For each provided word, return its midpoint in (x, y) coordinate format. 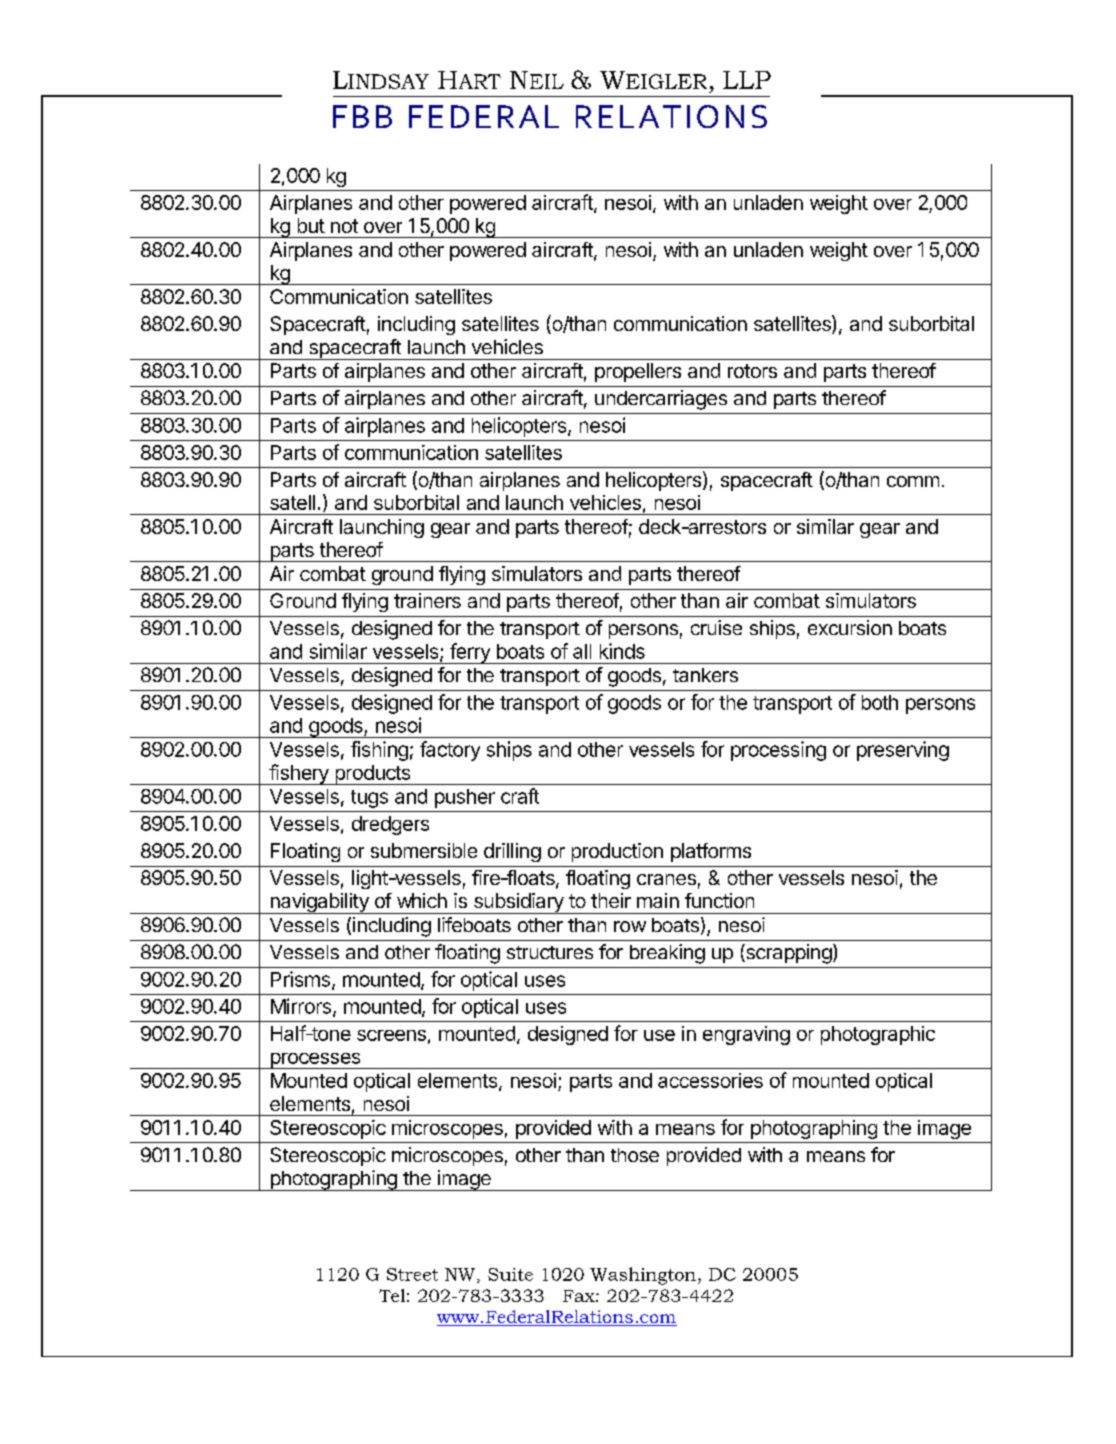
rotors (752, 371)
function (719, 900)
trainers (427, 600)
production (617, 852)
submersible (424, 850)
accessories (710, 1080)
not (344, 226)
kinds (622, 651)
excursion (850, 627)
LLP (747, 80)
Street (412, 1274)
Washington (643, 1276)
